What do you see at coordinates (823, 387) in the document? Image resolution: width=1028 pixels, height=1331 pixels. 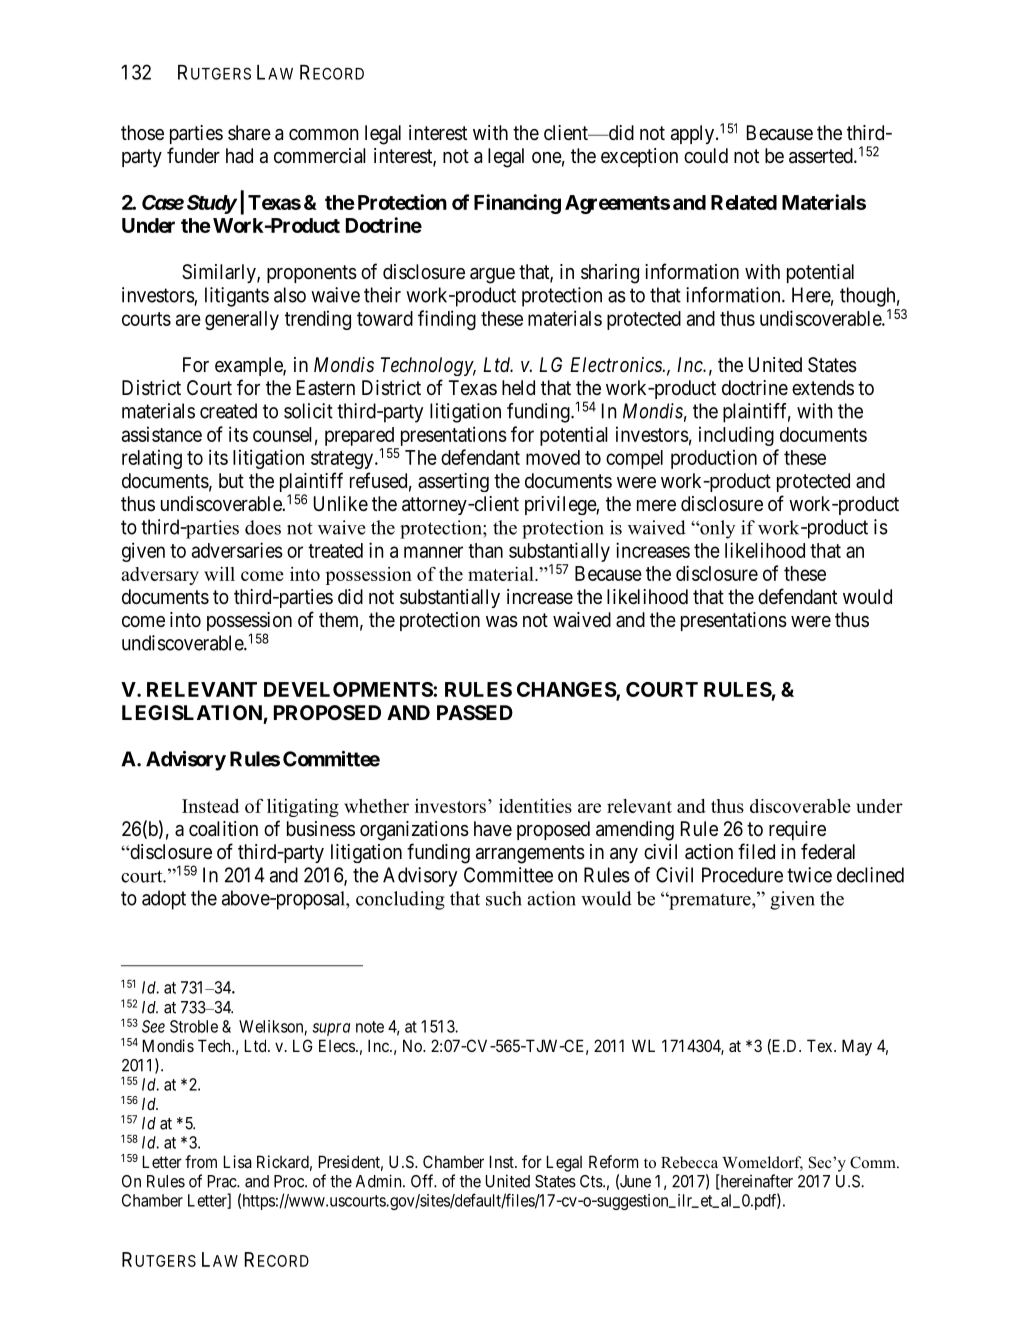 I see `extends` at bounding box center [823, 387].
